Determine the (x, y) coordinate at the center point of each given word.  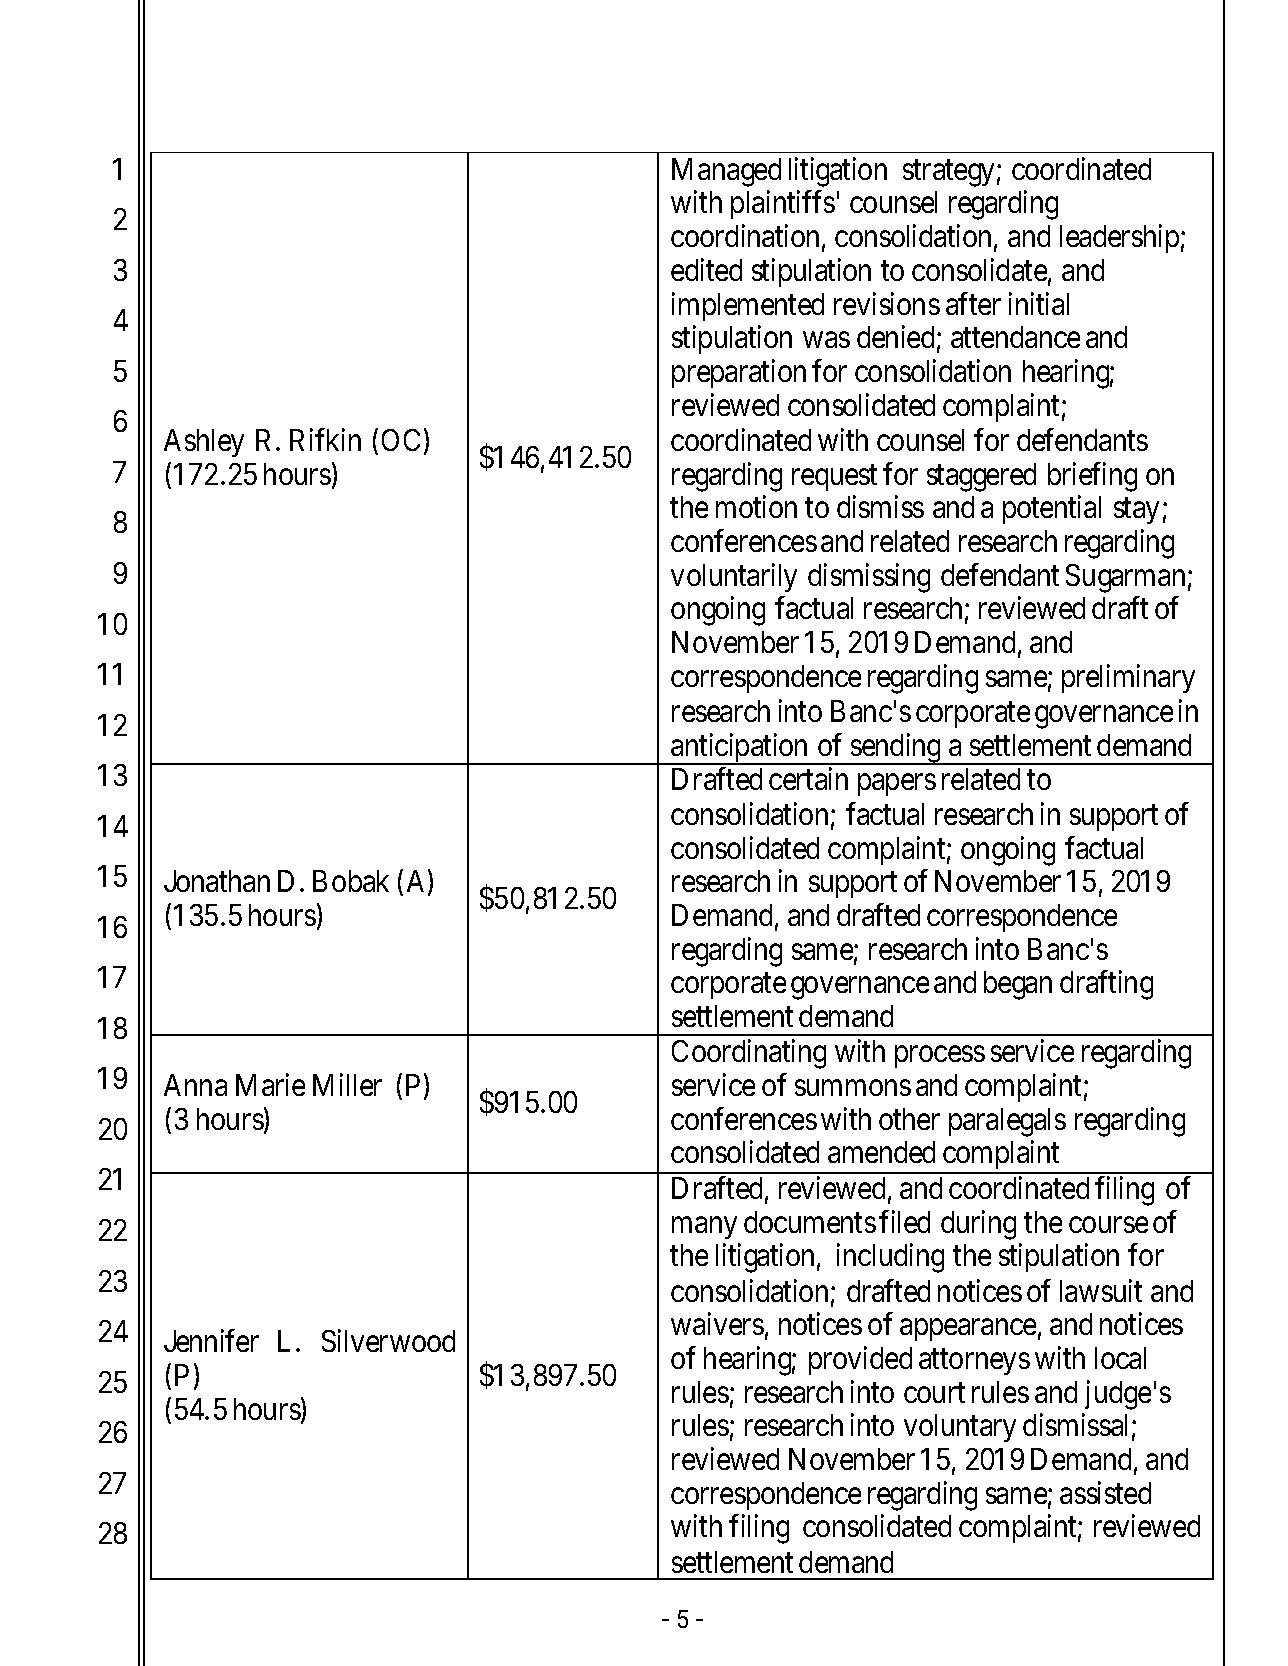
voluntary (960, 1428)
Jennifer (211, 1340)
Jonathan (217, 881)
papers (897, 785)
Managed (726, 172)
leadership (1119, 238)
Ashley (204, 443)
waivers (717, 1324)
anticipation (740, 749)
